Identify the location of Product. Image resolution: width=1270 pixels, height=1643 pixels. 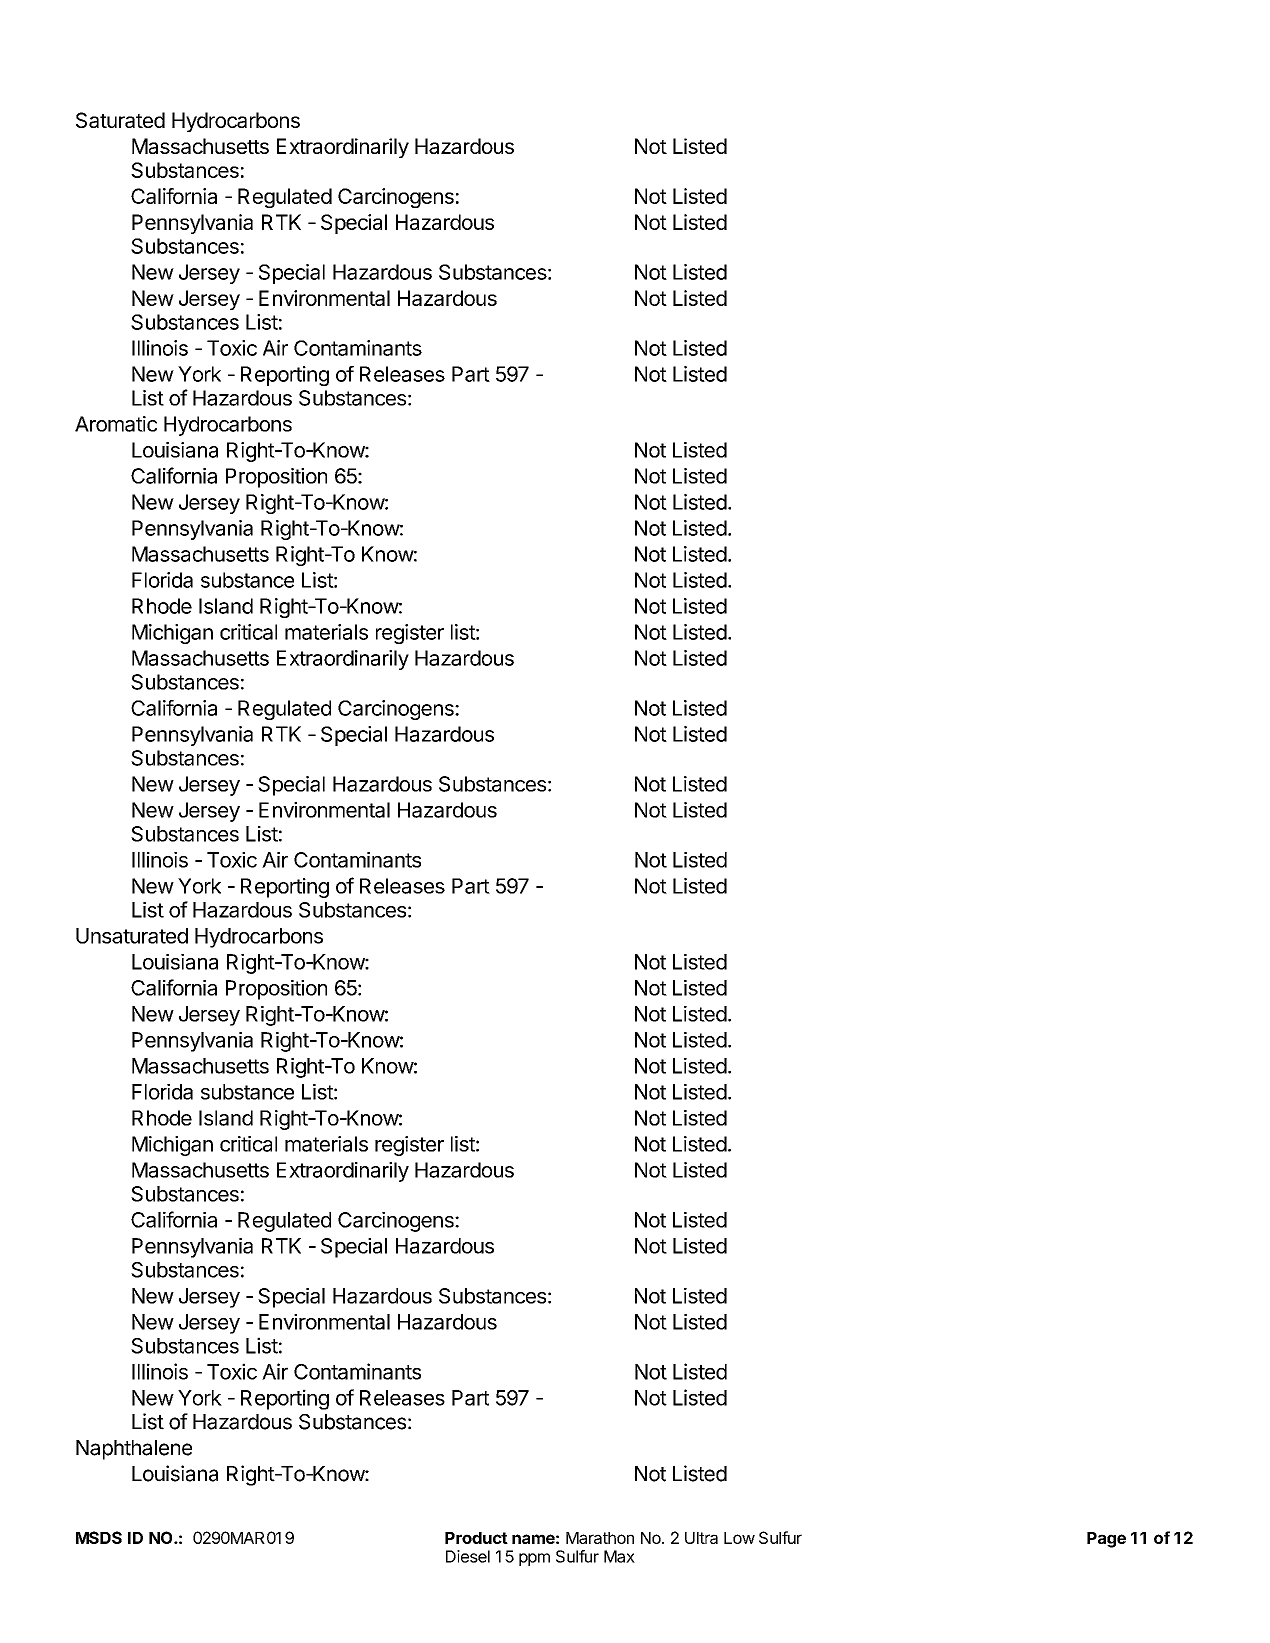
(476, 1538).
